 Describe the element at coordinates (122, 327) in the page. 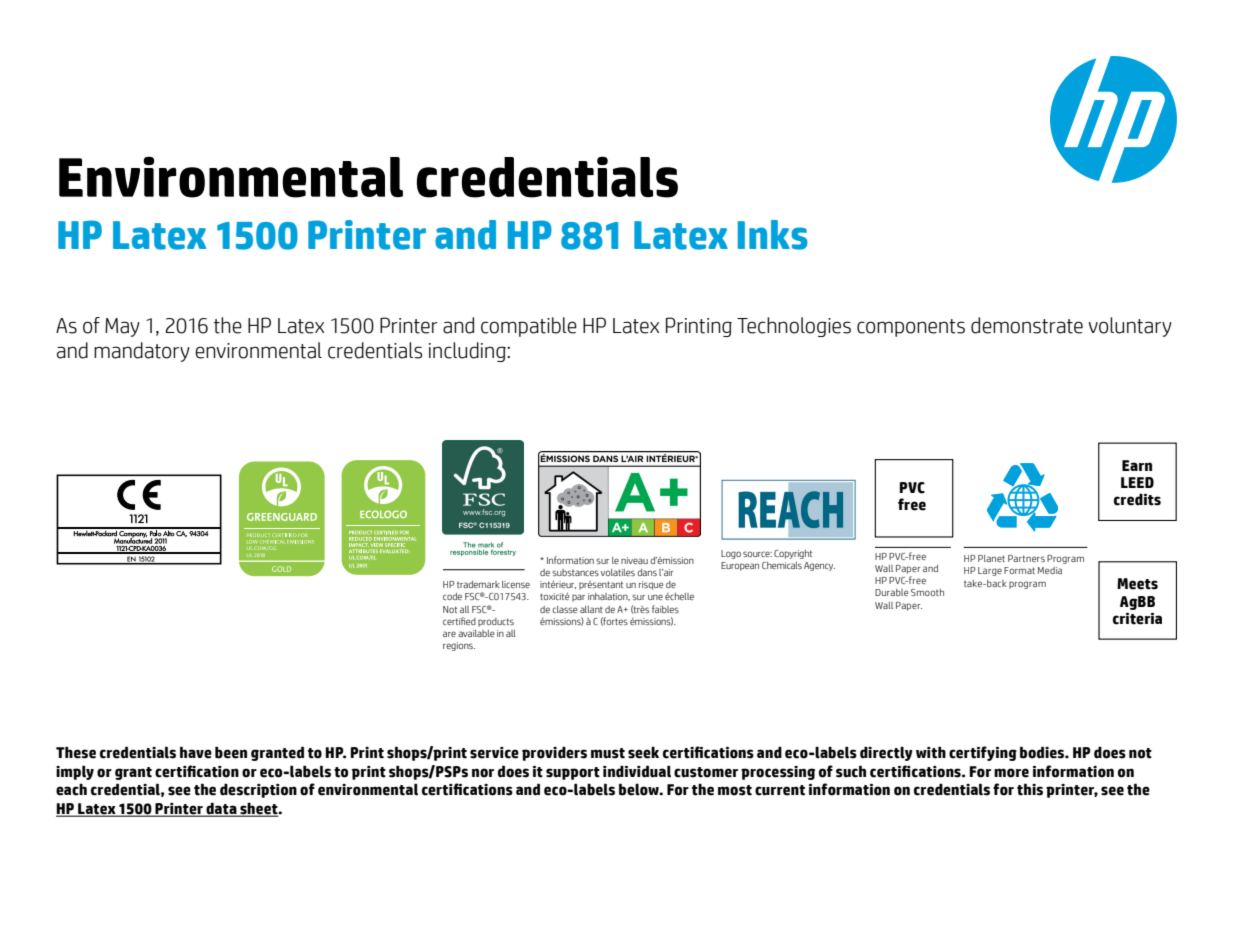

I see `May` at that location.
